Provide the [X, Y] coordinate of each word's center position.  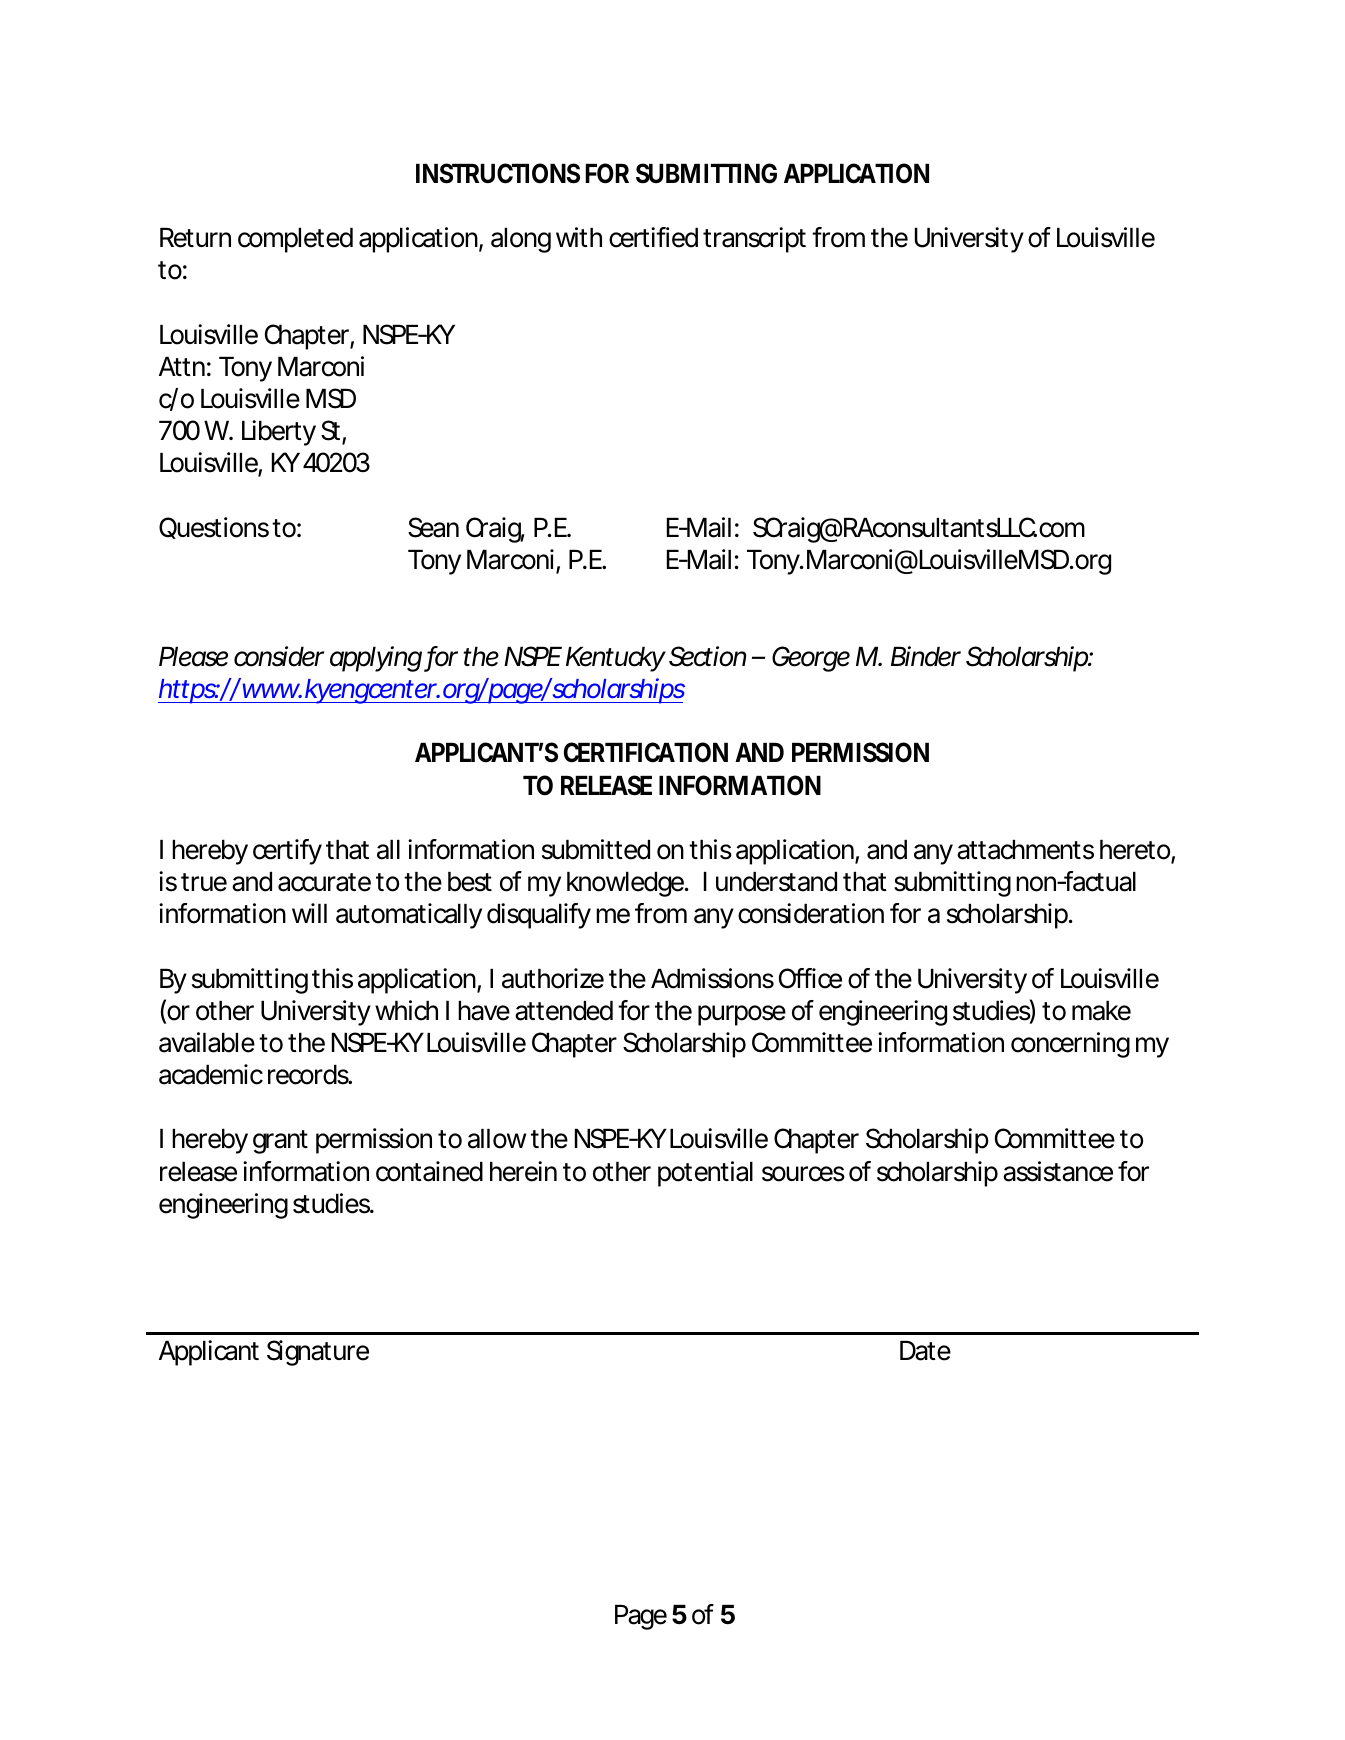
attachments [1025, 850]
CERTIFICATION [646, 752]
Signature [318, 1353]
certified [653, 237]
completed [295, 240]
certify [287, 852]
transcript [754, 240]
